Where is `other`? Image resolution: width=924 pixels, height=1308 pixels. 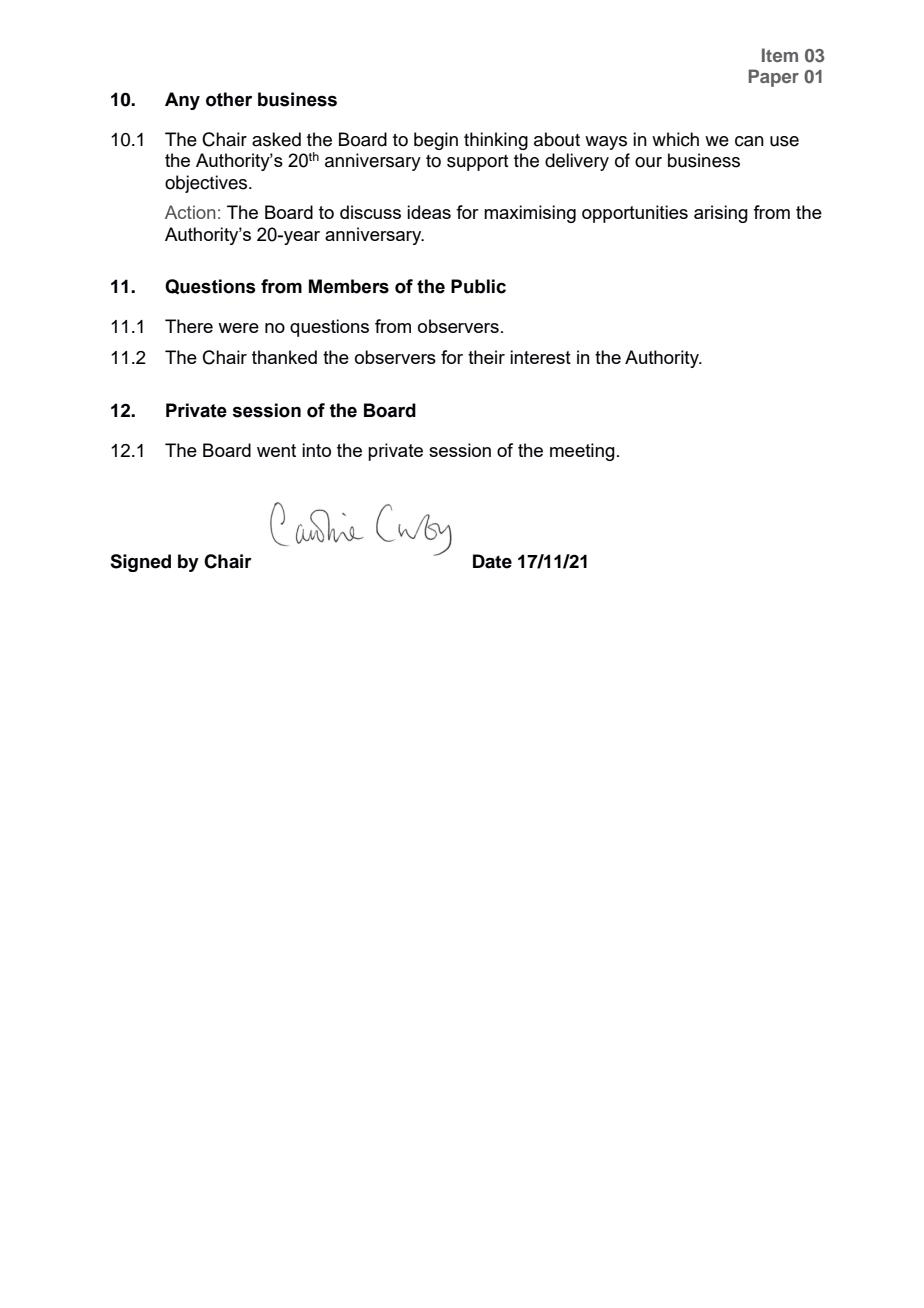
other is located at coordinates (229, 99).
